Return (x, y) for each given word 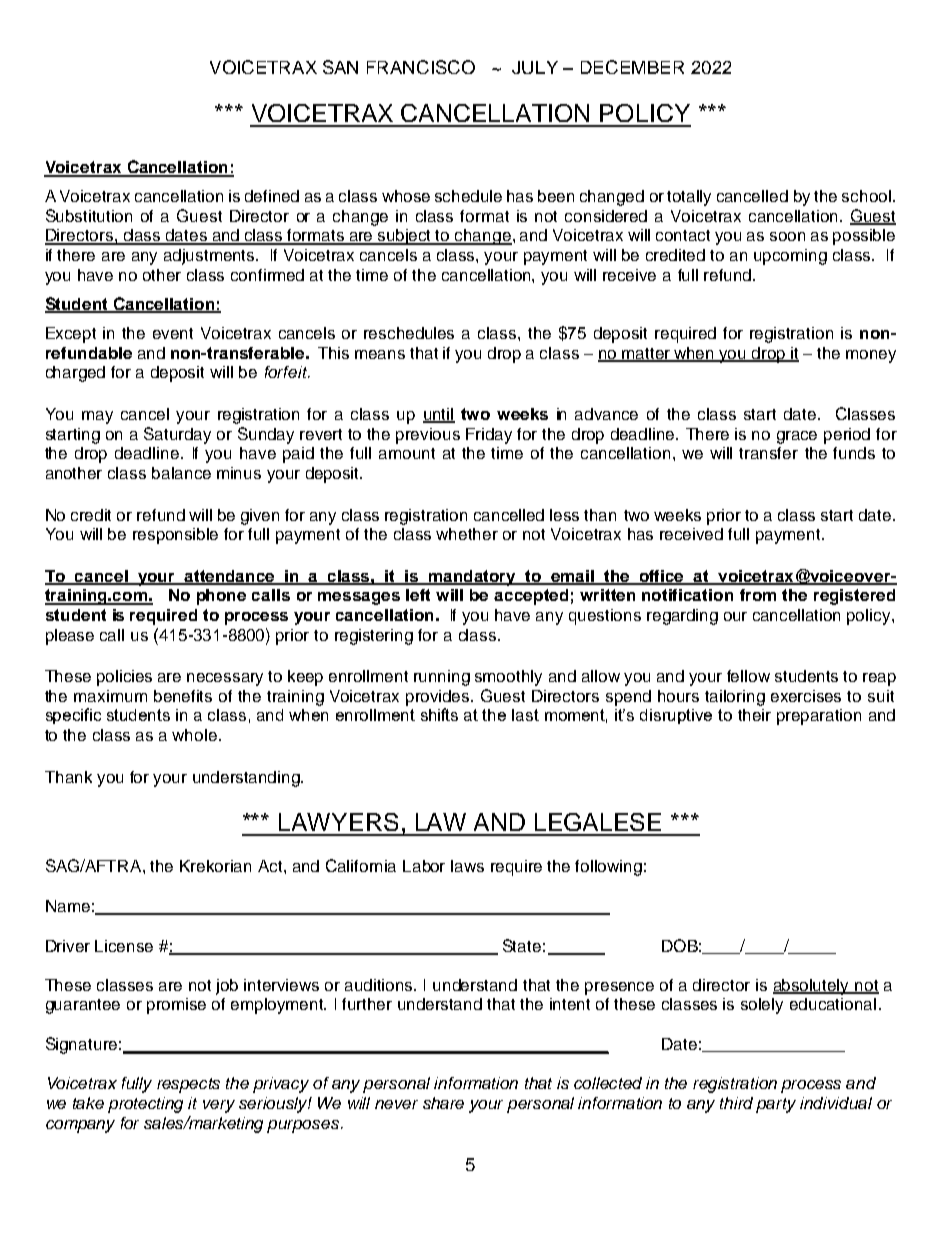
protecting (145, 1105)
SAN (340, 67)
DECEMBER (632, 67)
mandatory (472, 578)
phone (221, 597)
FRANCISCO (421, 67)
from (758, 595)
